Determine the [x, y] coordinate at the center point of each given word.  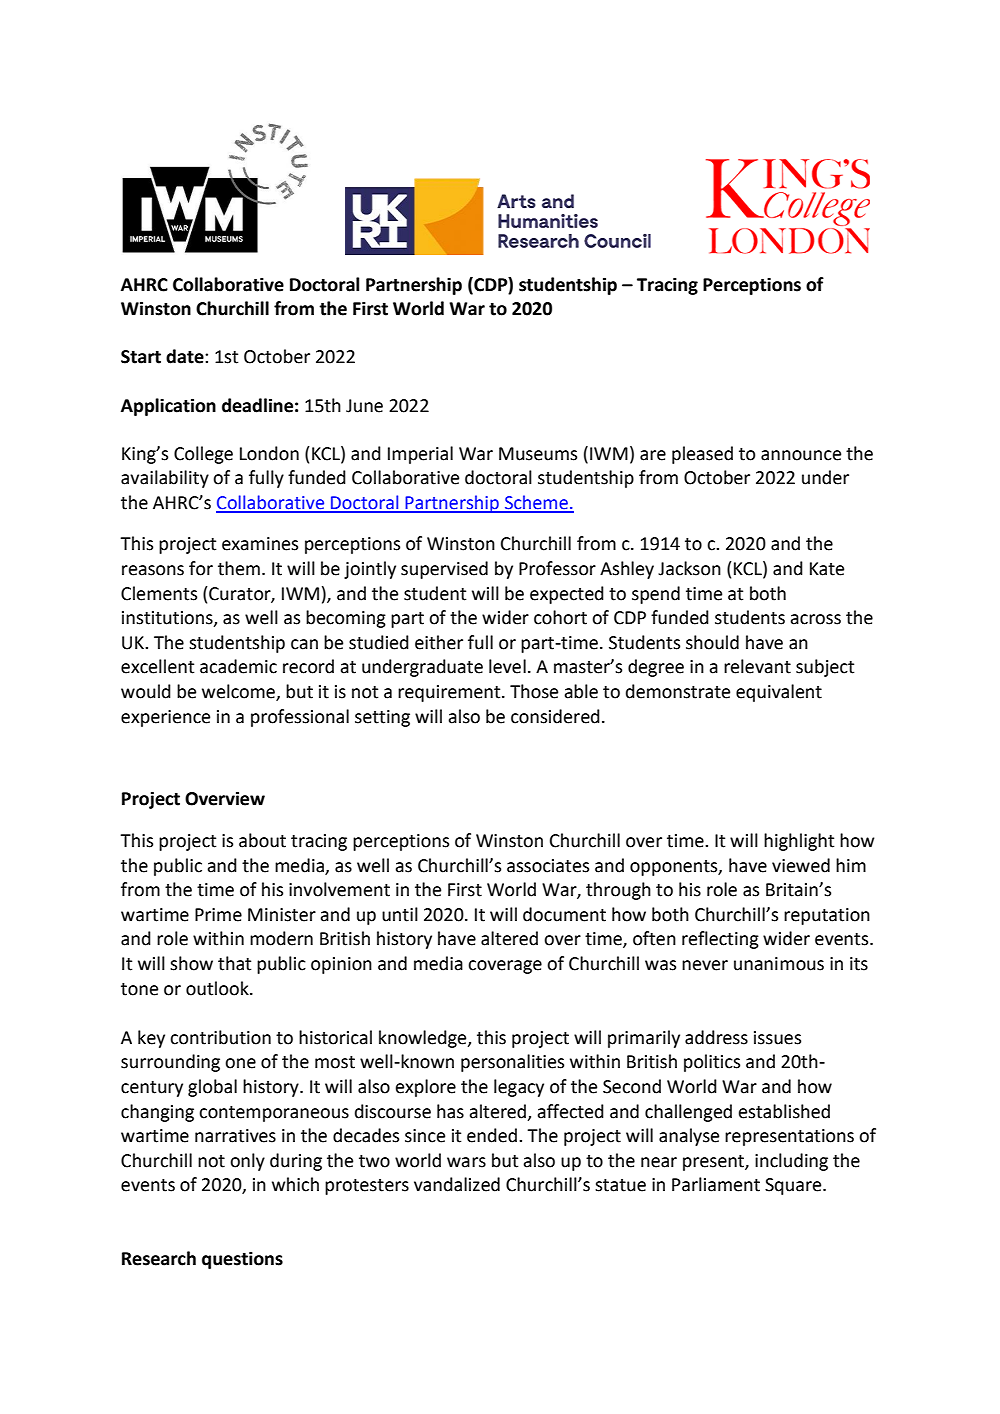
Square [794, 1186]
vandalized [457, 1184]
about [262, 840]
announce [801, 455]
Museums [538, 454]
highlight [799, 842]
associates [548, 866]
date [186, 356]
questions [242, 1260]
